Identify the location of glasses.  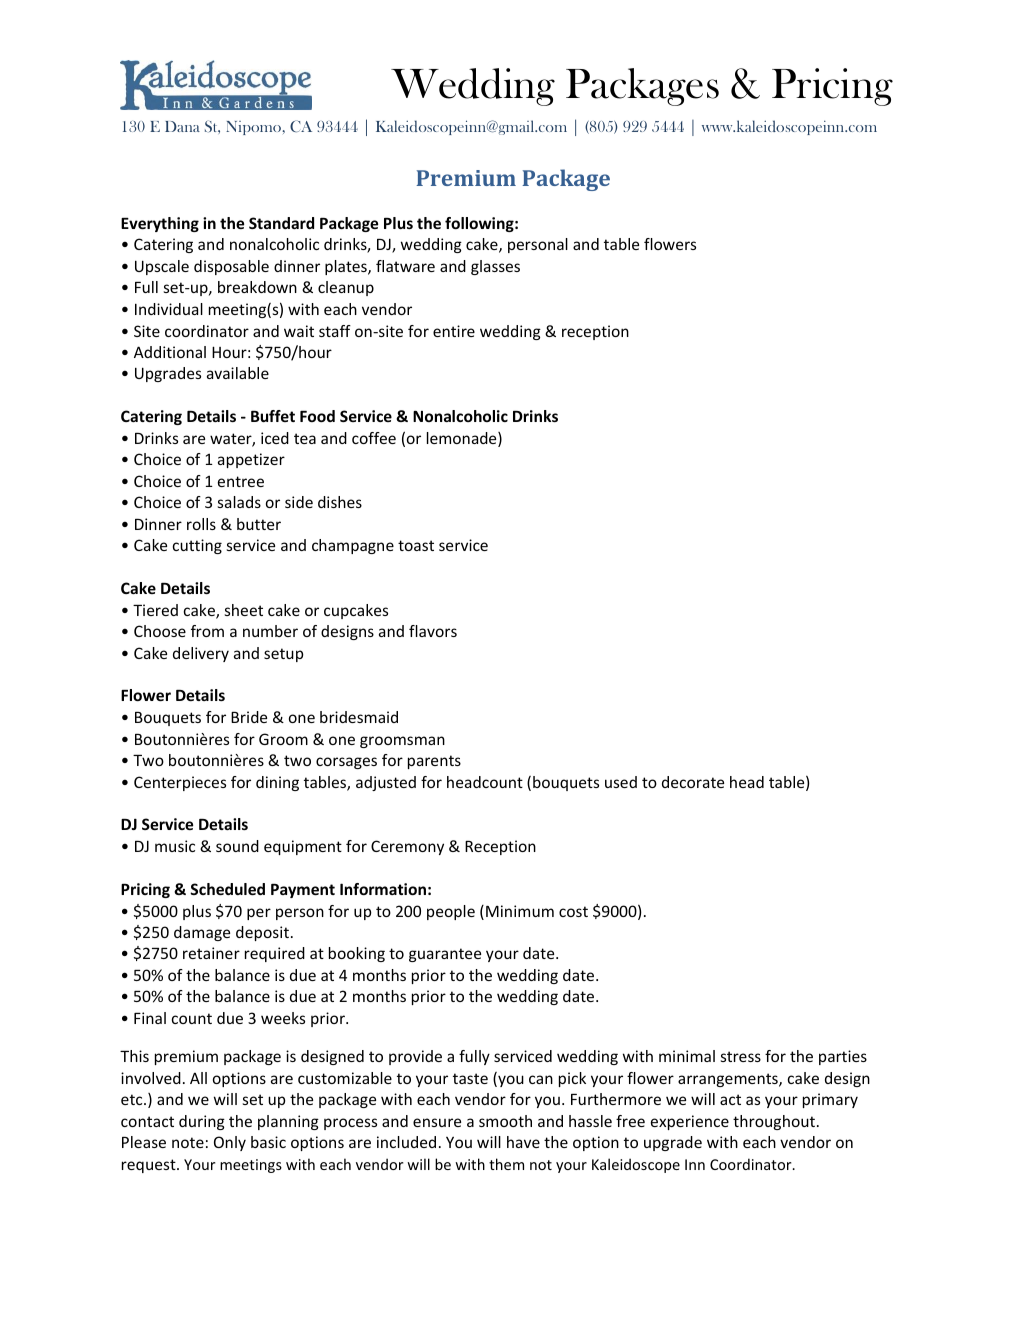
(495, 267).
